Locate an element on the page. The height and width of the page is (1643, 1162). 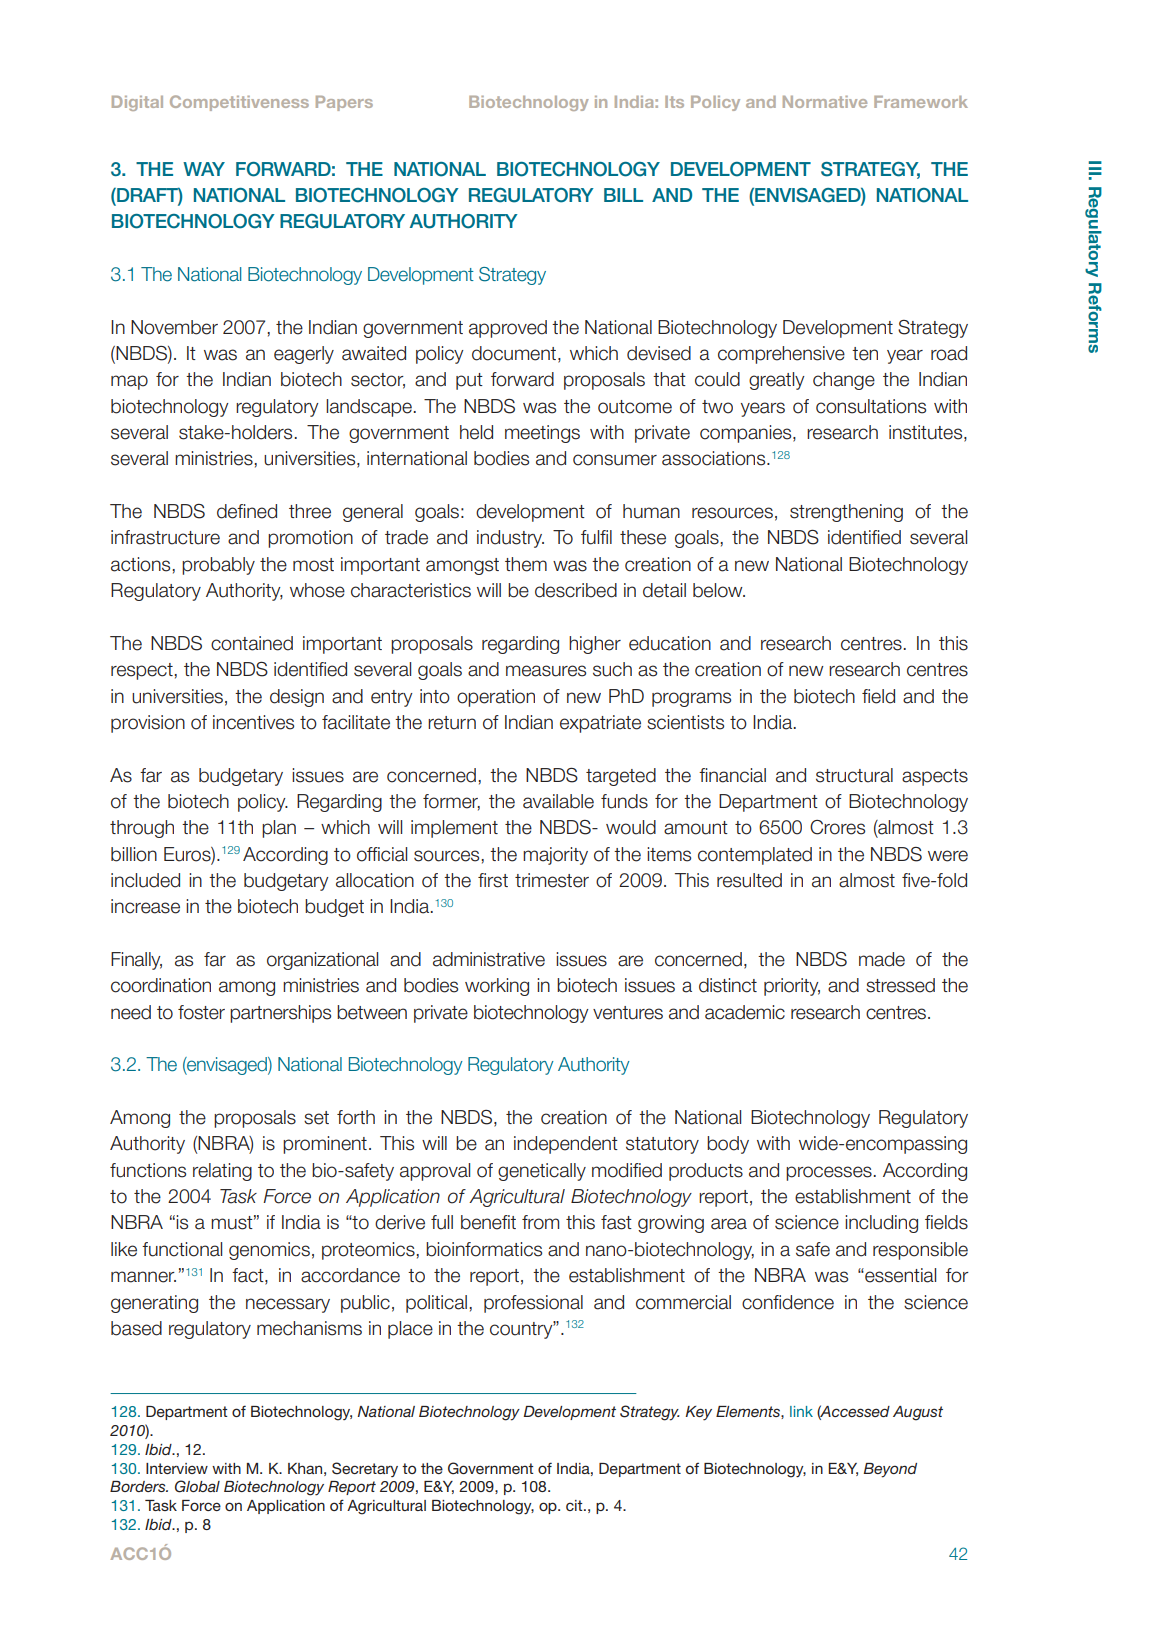
Its is located at coordinates (674, 102).
